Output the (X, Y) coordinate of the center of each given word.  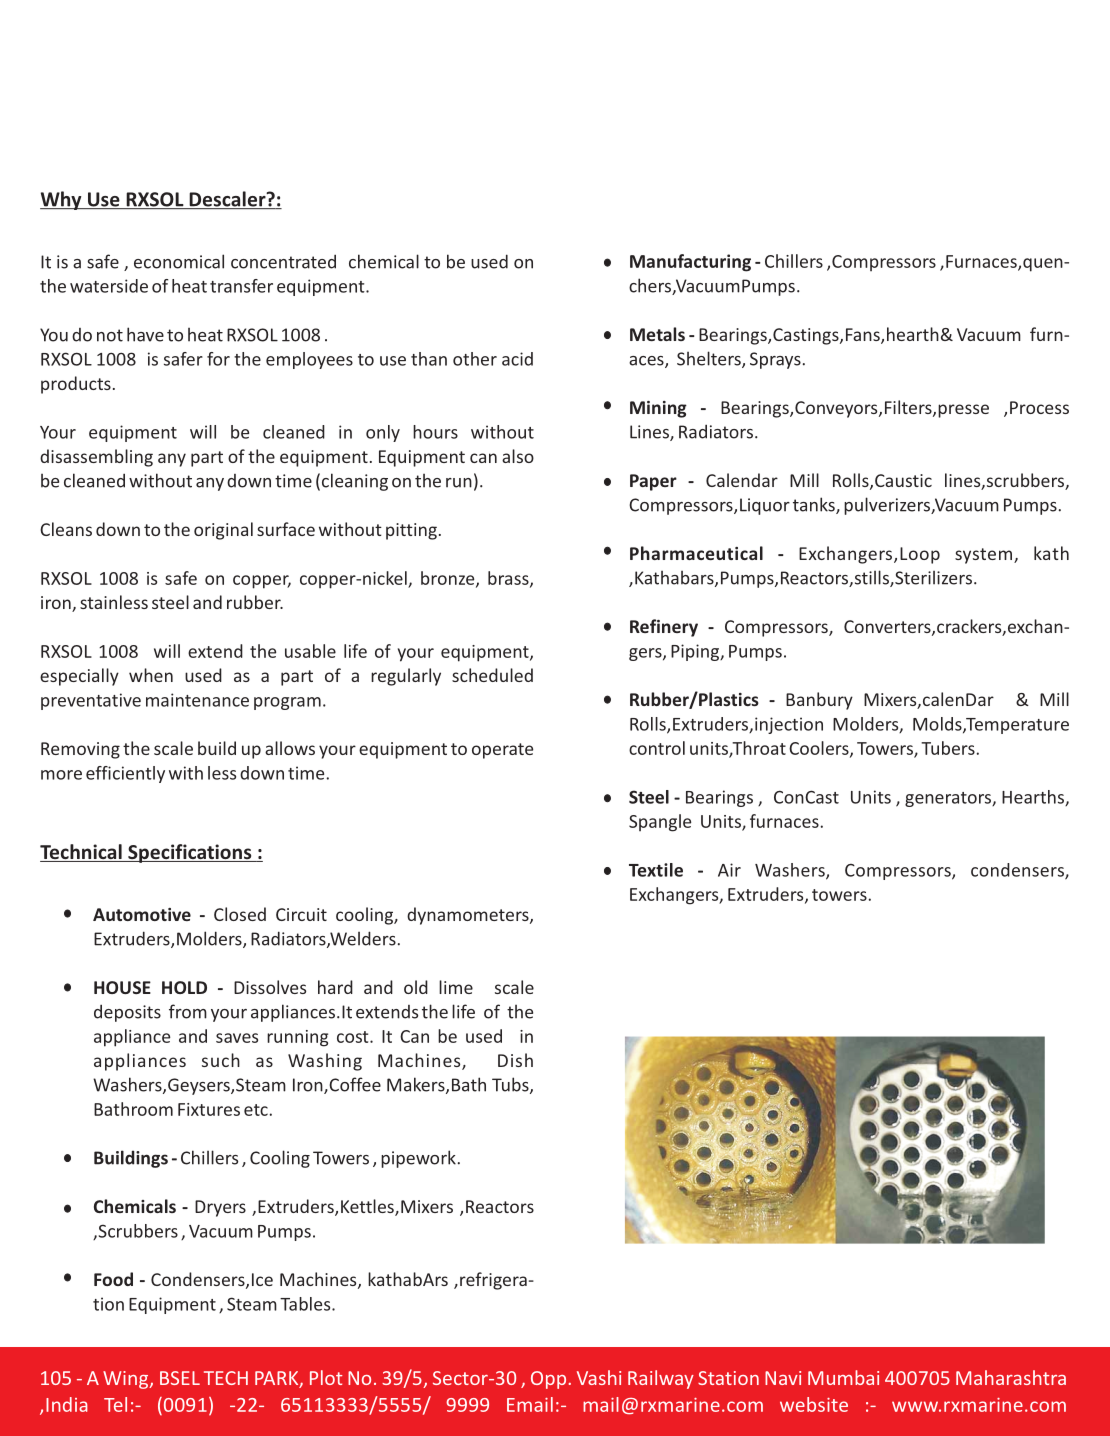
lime (456, 987)
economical (179, 261)
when (151, 675)
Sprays (775, 360)
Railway (661, 1379)
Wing (127, 1380)
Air (729, 870)
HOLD (184, 987)
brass (509, 579)
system (985, 556)
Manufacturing (690, 263)
